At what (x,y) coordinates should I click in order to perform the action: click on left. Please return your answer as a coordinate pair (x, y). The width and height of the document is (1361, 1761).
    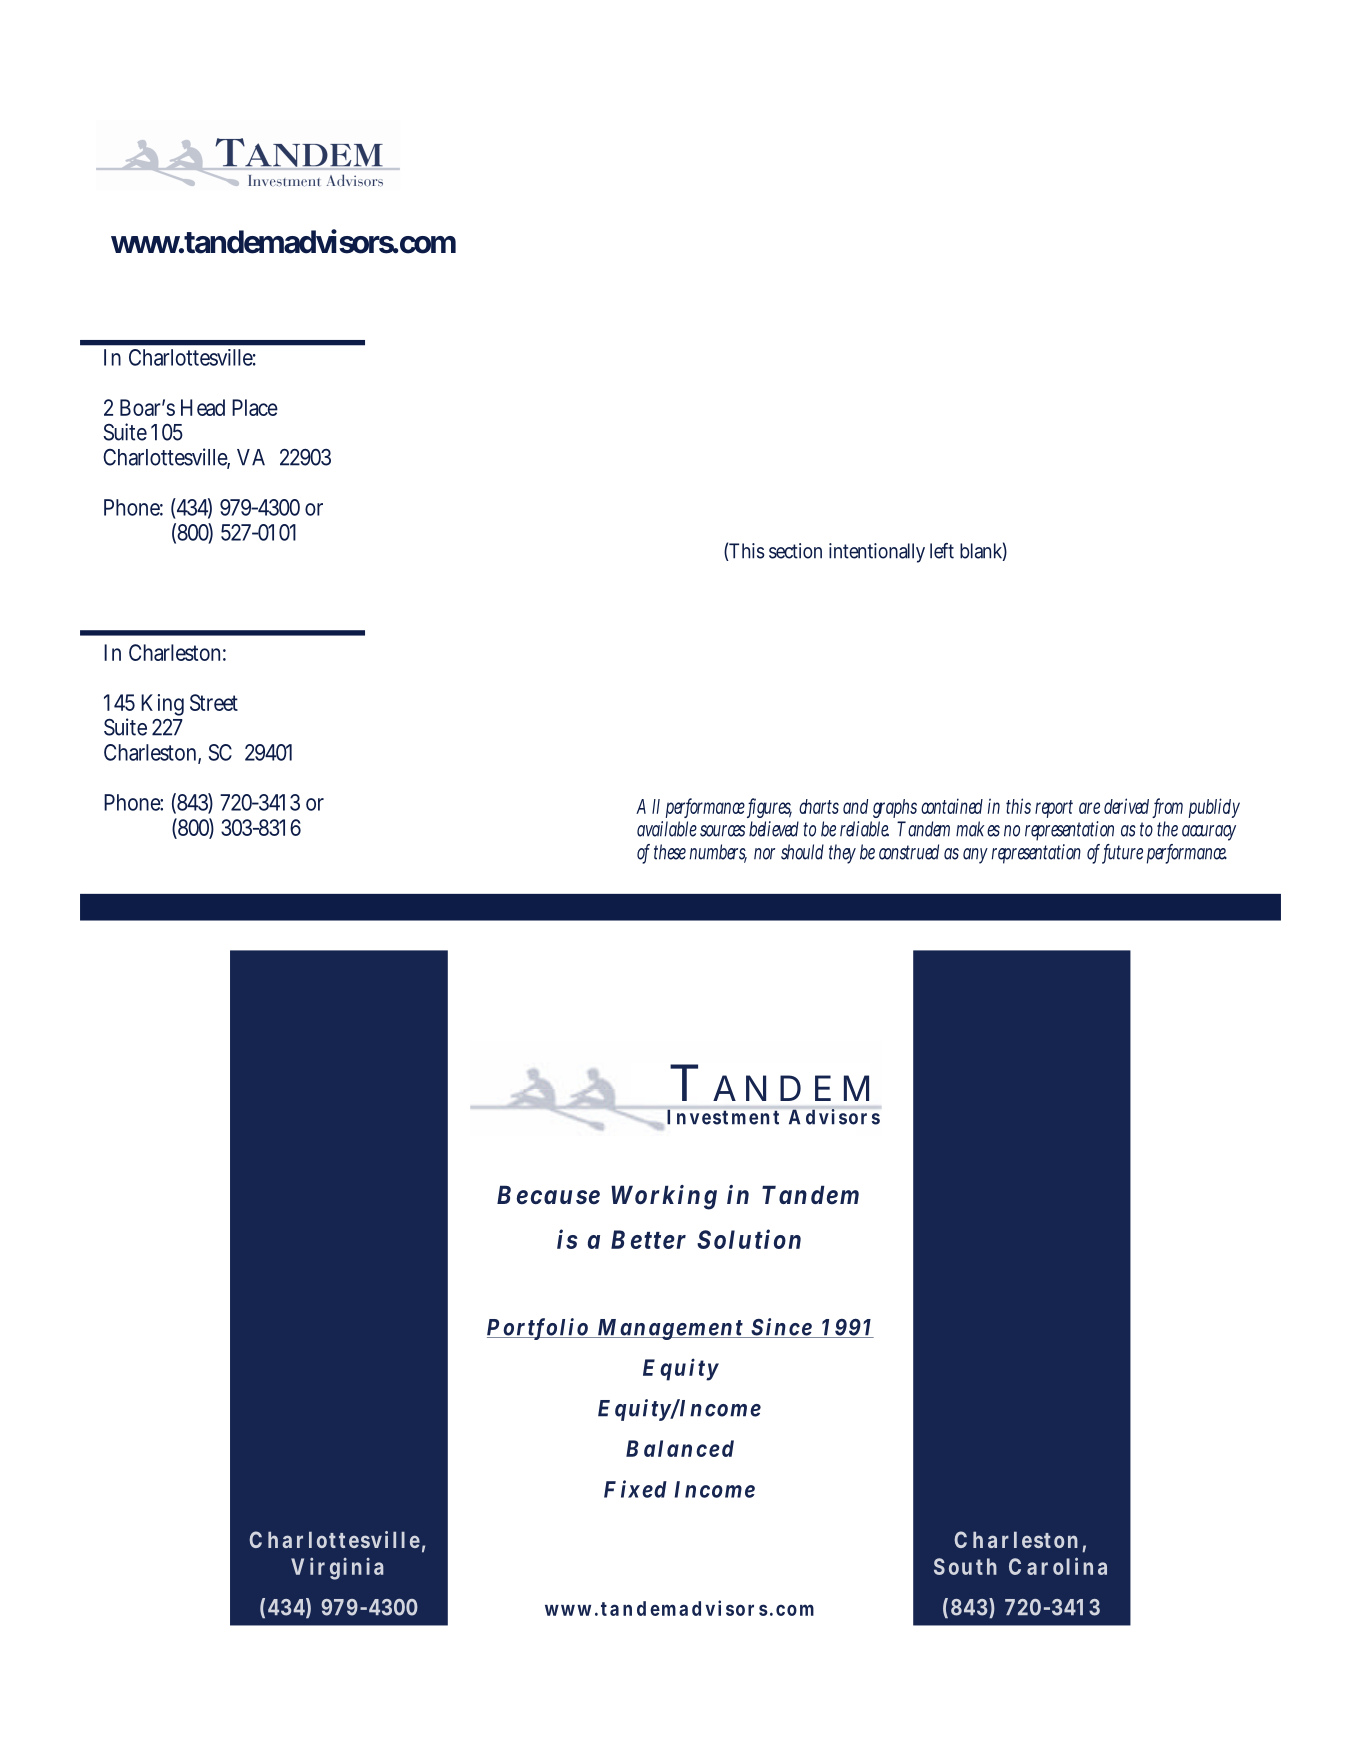
    Looking at the image, I should click on (942, 551).
